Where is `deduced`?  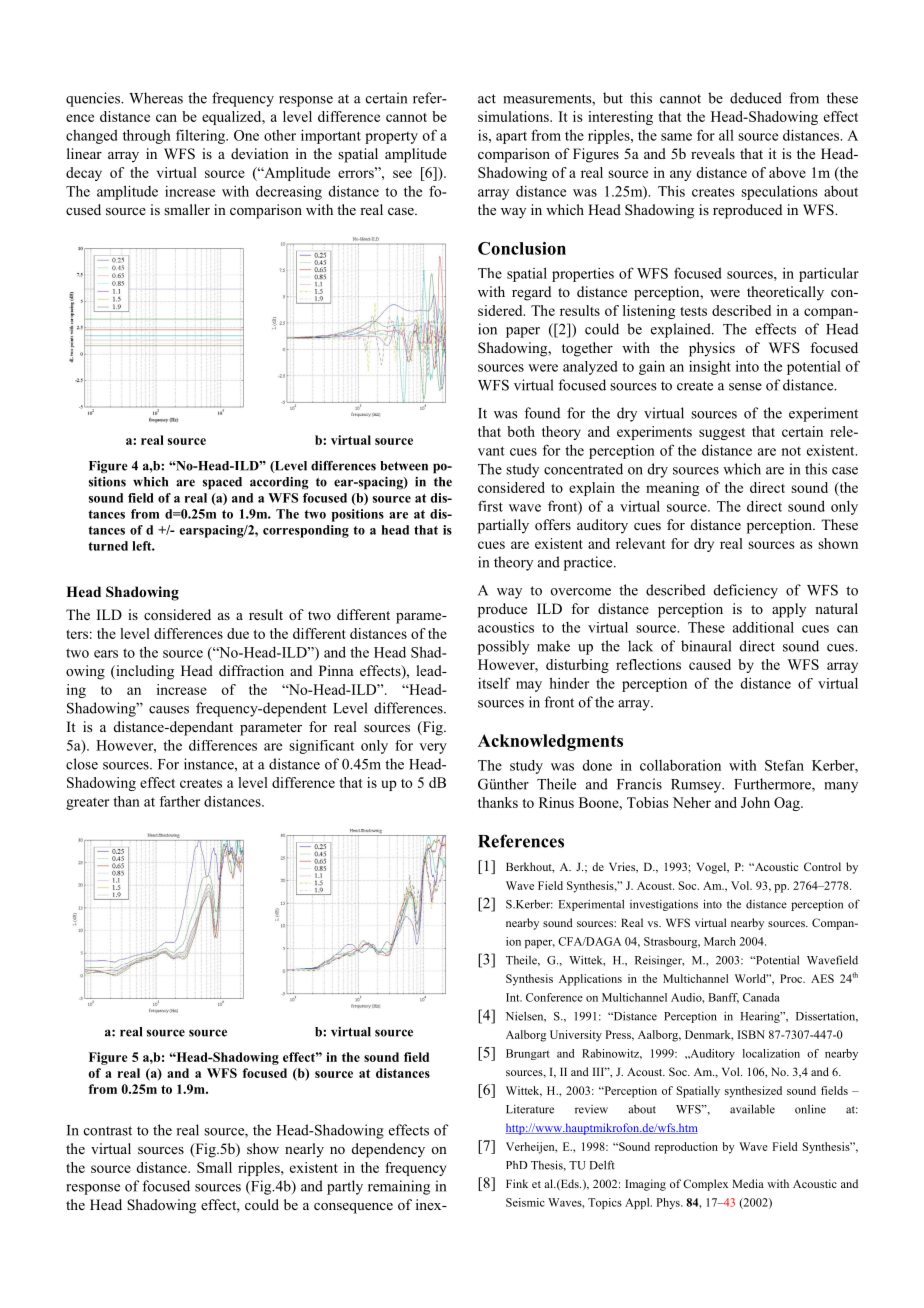
deduced is located at coordinates (756, 98).
